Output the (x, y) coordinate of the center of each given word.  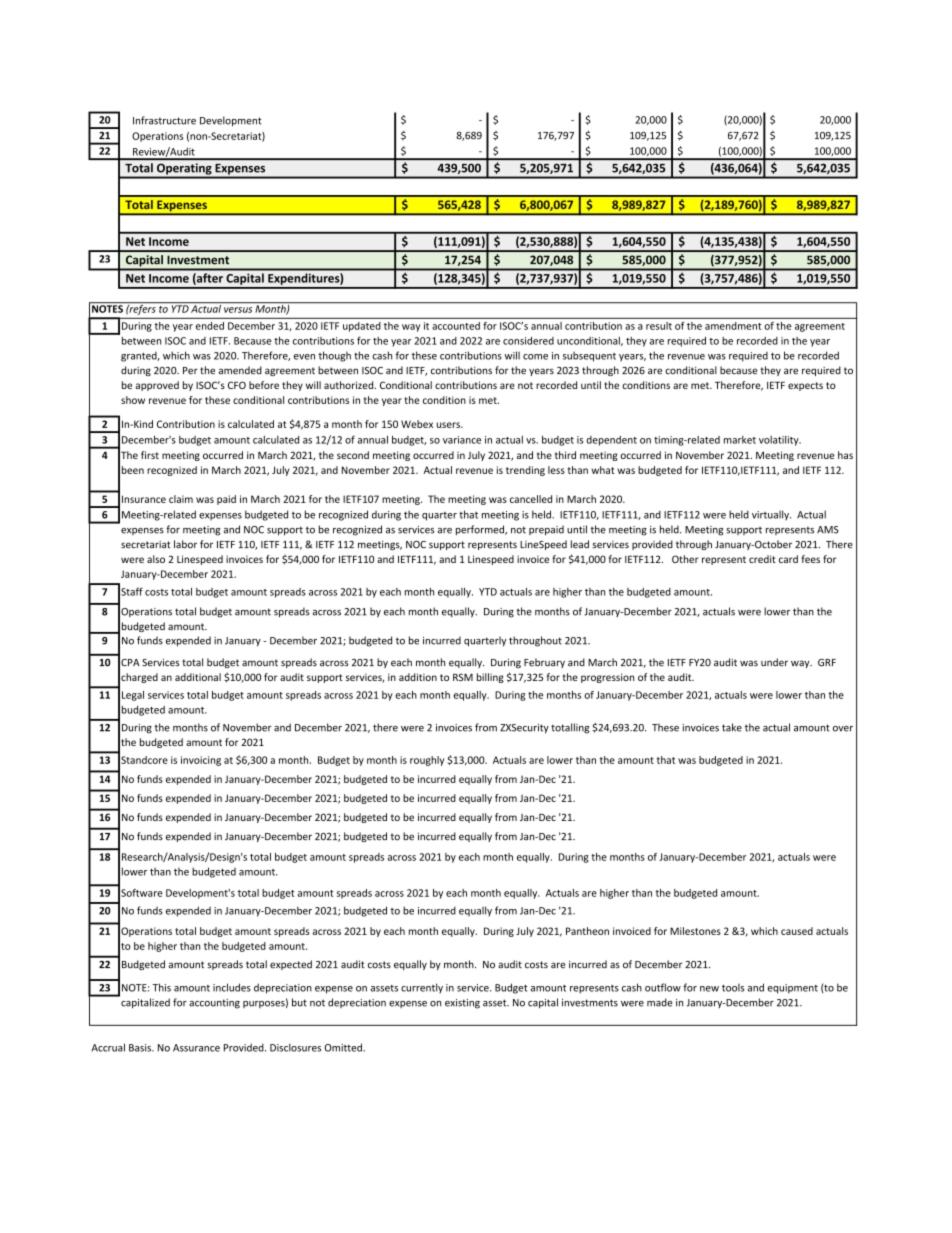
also (156, 559)
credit (762, 559)
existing (462, 1004)
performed (481, 530)
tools (733, 988)
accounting (214, 1004)
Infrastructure (164, 120)
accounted (456, 326)
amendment (733, 326)
